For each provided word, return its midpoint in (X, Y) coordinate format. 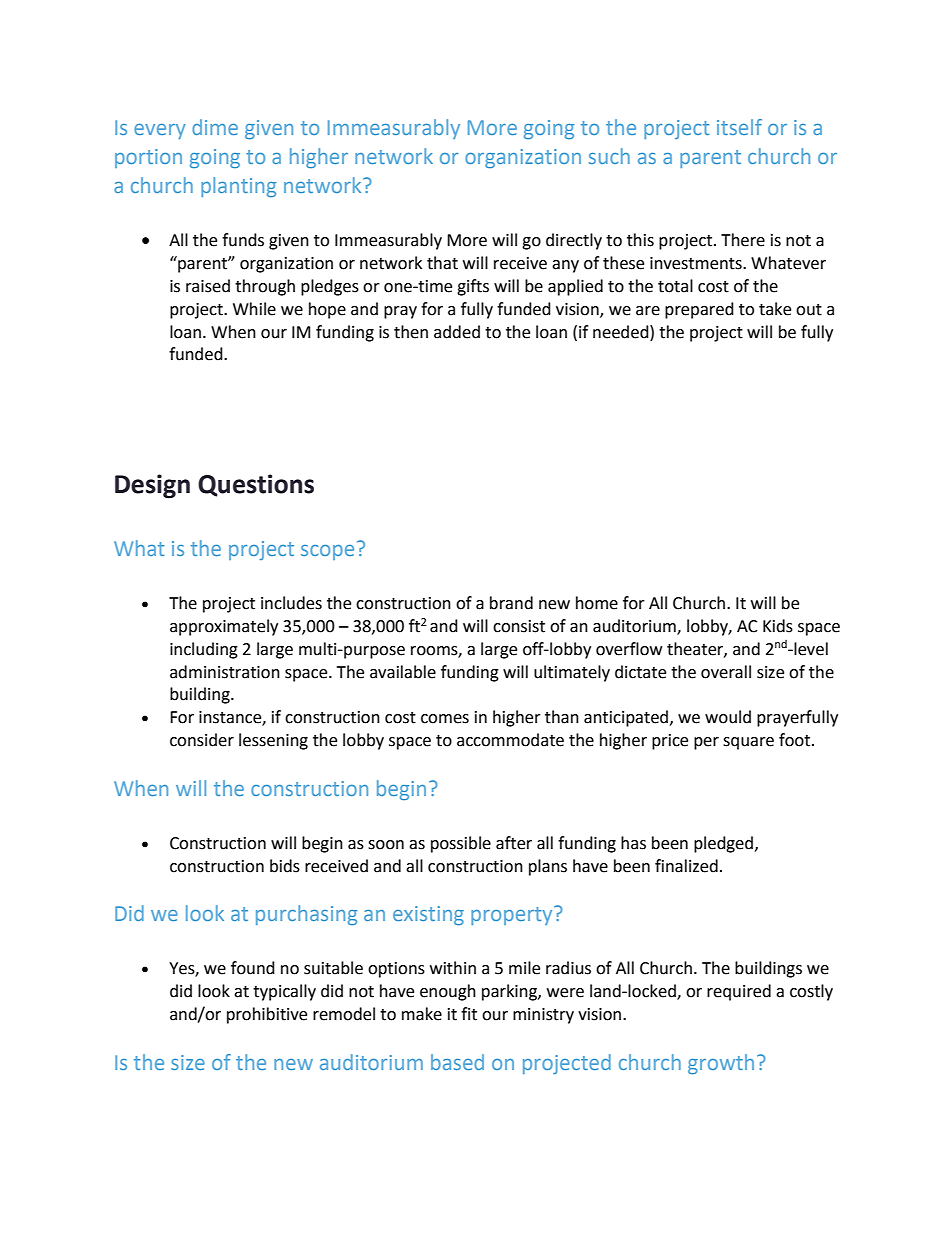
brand (511, 603)
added (457, 332)
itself (739, 127)
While (254, 309)
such (609, 156)
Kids (778, 626)
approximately (224, 627)
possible (461, 844)
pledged (723, 844)
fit (469, 1014)
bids (285, 866)
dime (215, 127)
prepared (699, 310)
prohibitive (267, 1015)
